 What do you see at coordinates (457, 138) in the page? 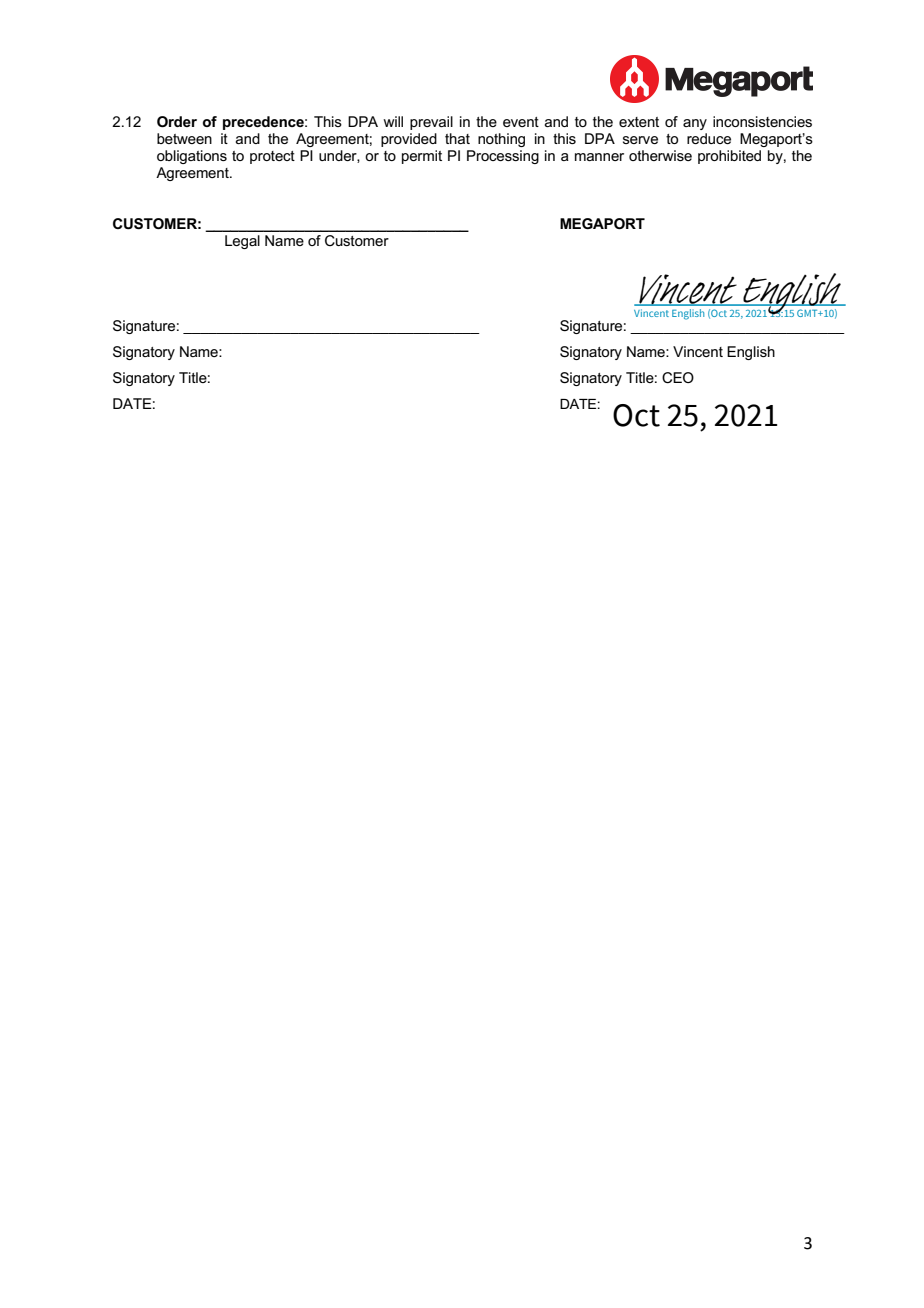
I see `that` at bounding box center [457, 138].
